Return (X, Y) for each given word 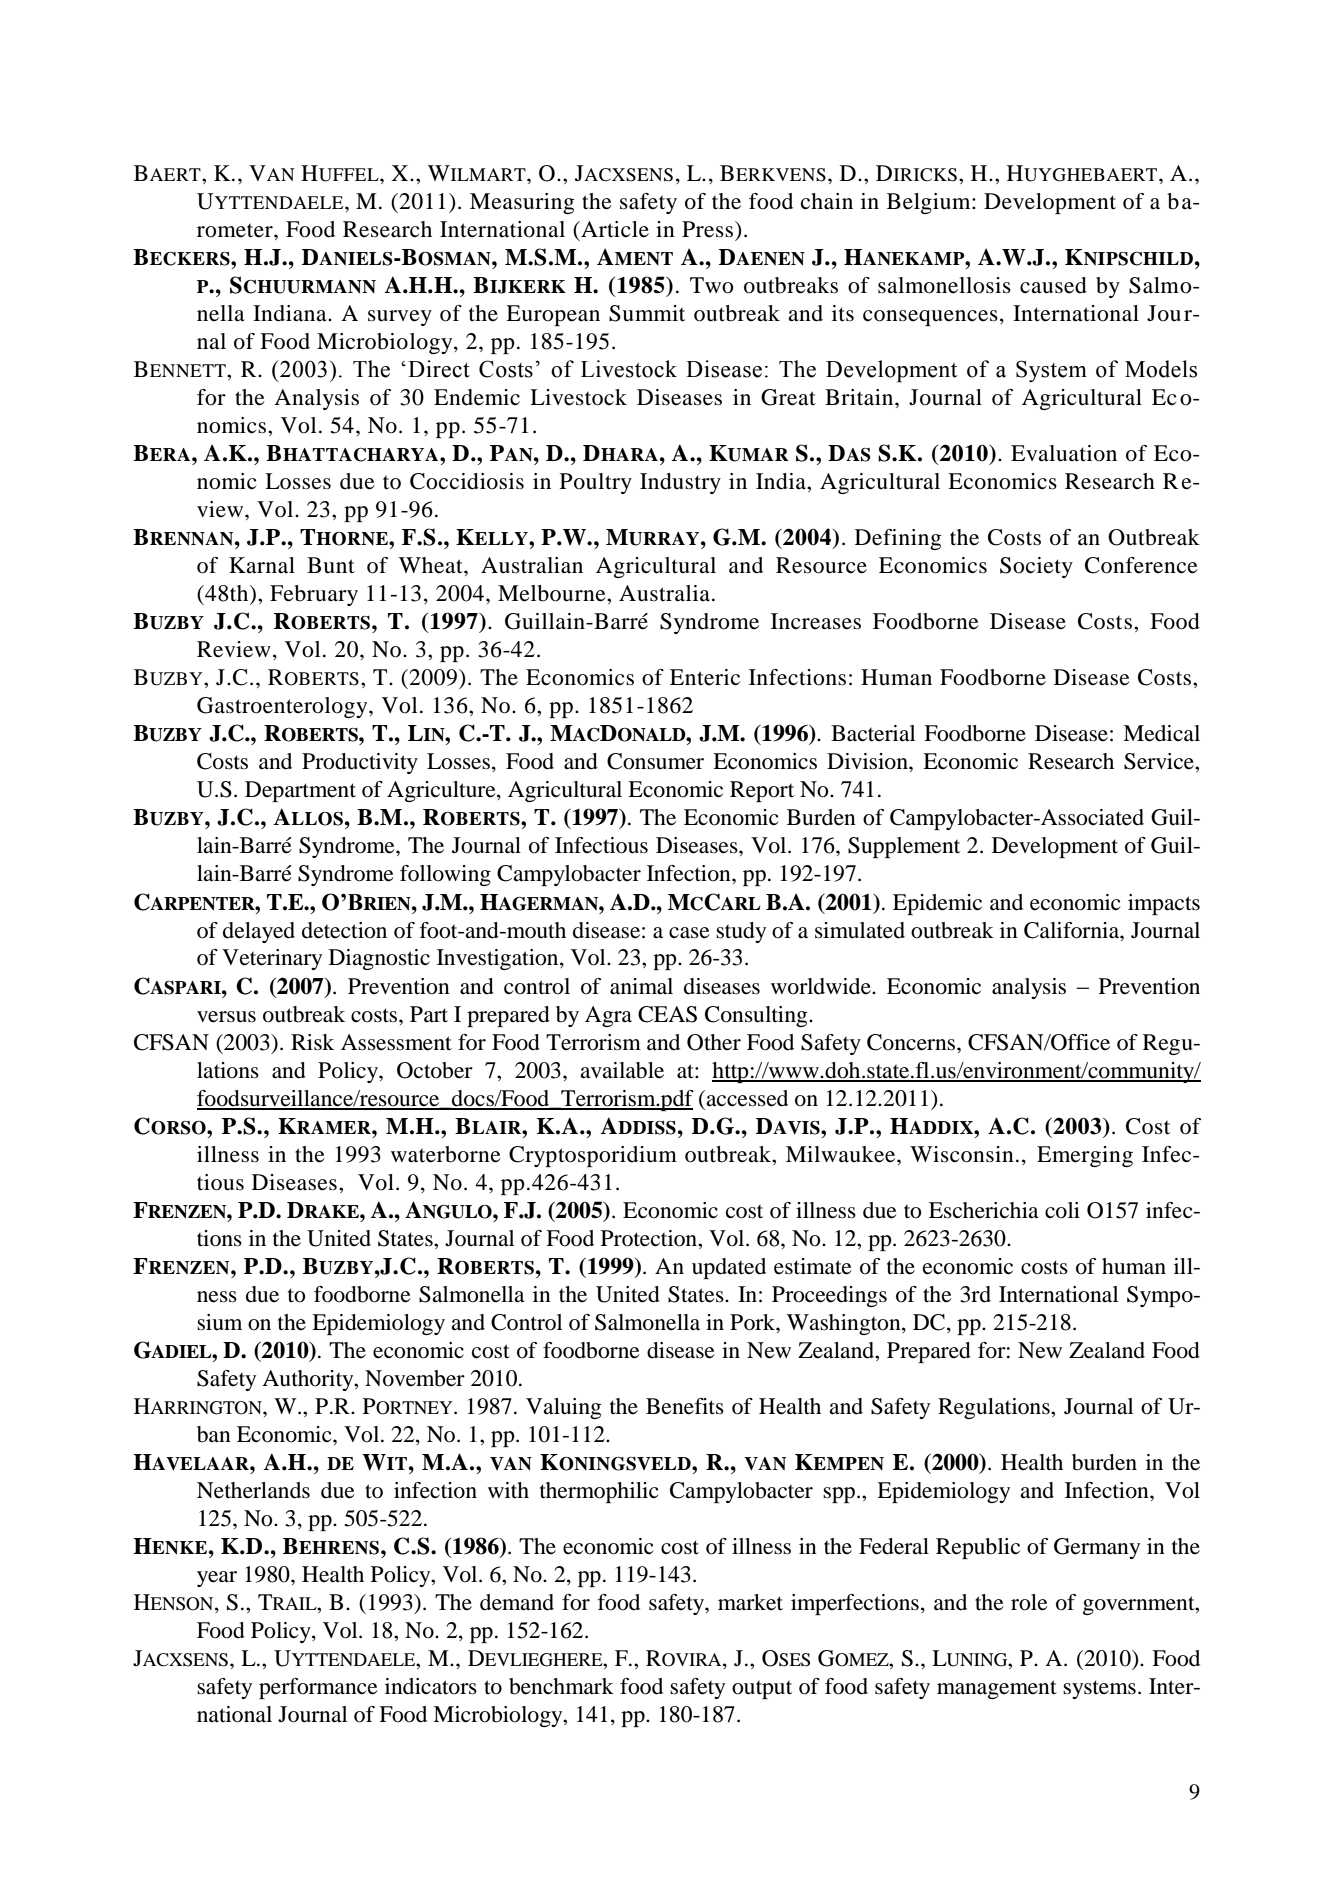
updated (729, 1268)
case (689, 933)
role (1029, 1602)
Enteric (705, 677)
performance (318, 1688)
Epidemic (937, 904)
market (750, 1602)
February (314, 595)
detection (344, 930)
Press (709, 229)
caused (1053, 285)
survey (400, 318)
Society (1036, 567)
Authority (309, 1380)
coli (1062, 1210)
